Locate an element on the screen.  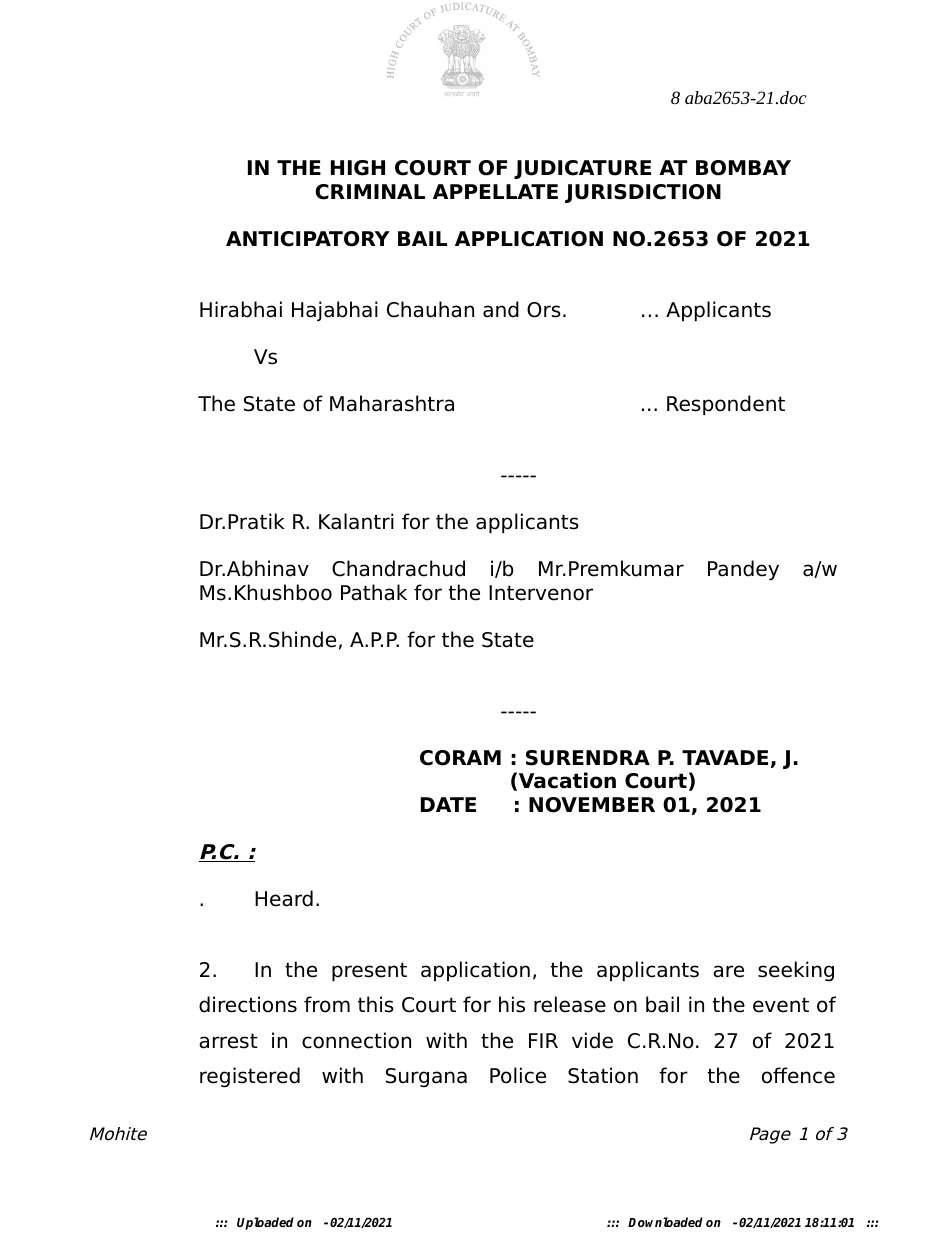
BOMBAY is located at coordinates (743, 168).
